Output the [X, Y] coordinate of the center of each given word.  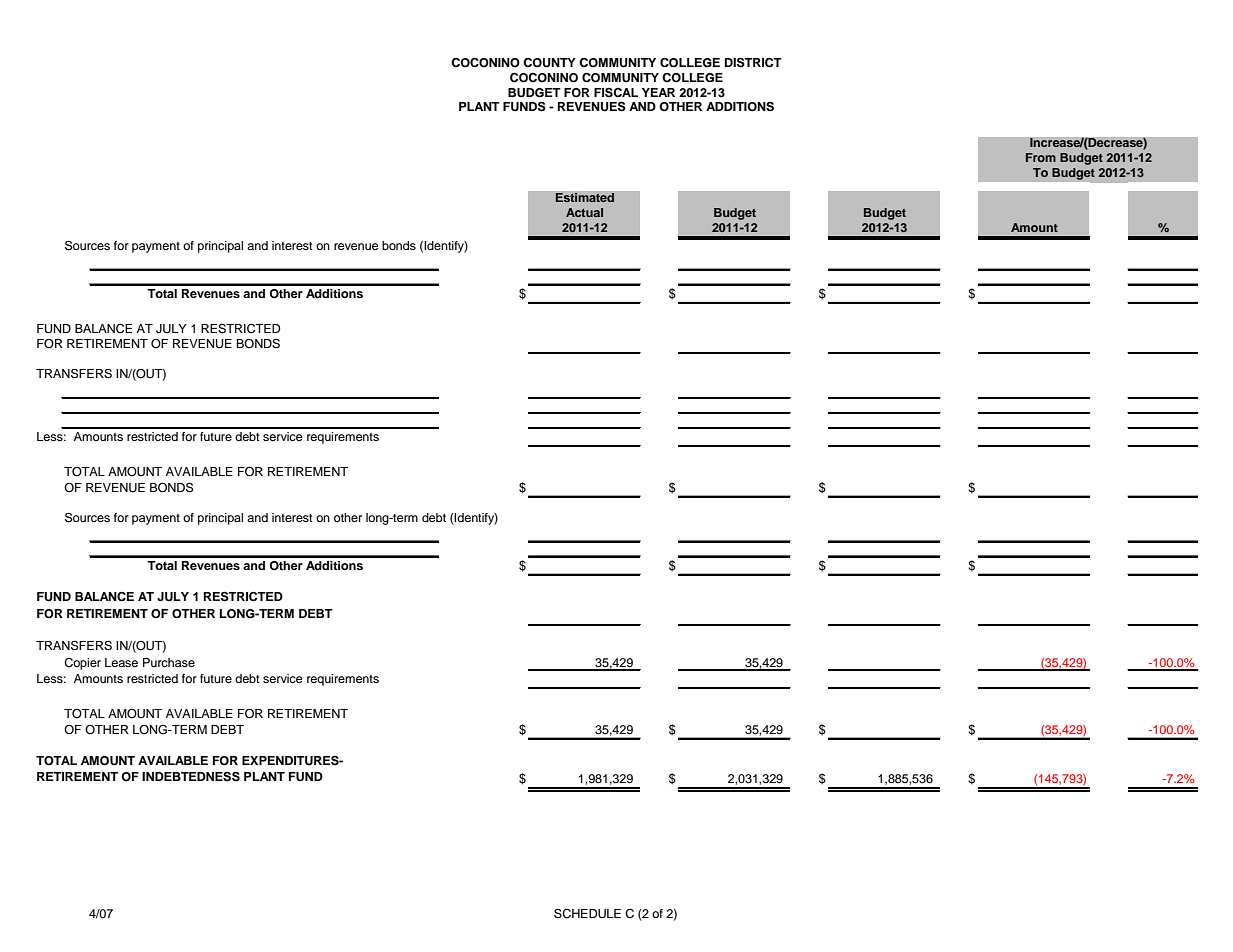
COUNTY [549, 63]
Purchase [169, 662]
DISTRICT [753, 62]
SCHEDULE [587, 913]
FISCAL [616, 92]
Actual [584, 212]
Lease [121, 662]
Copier [82, 664]
